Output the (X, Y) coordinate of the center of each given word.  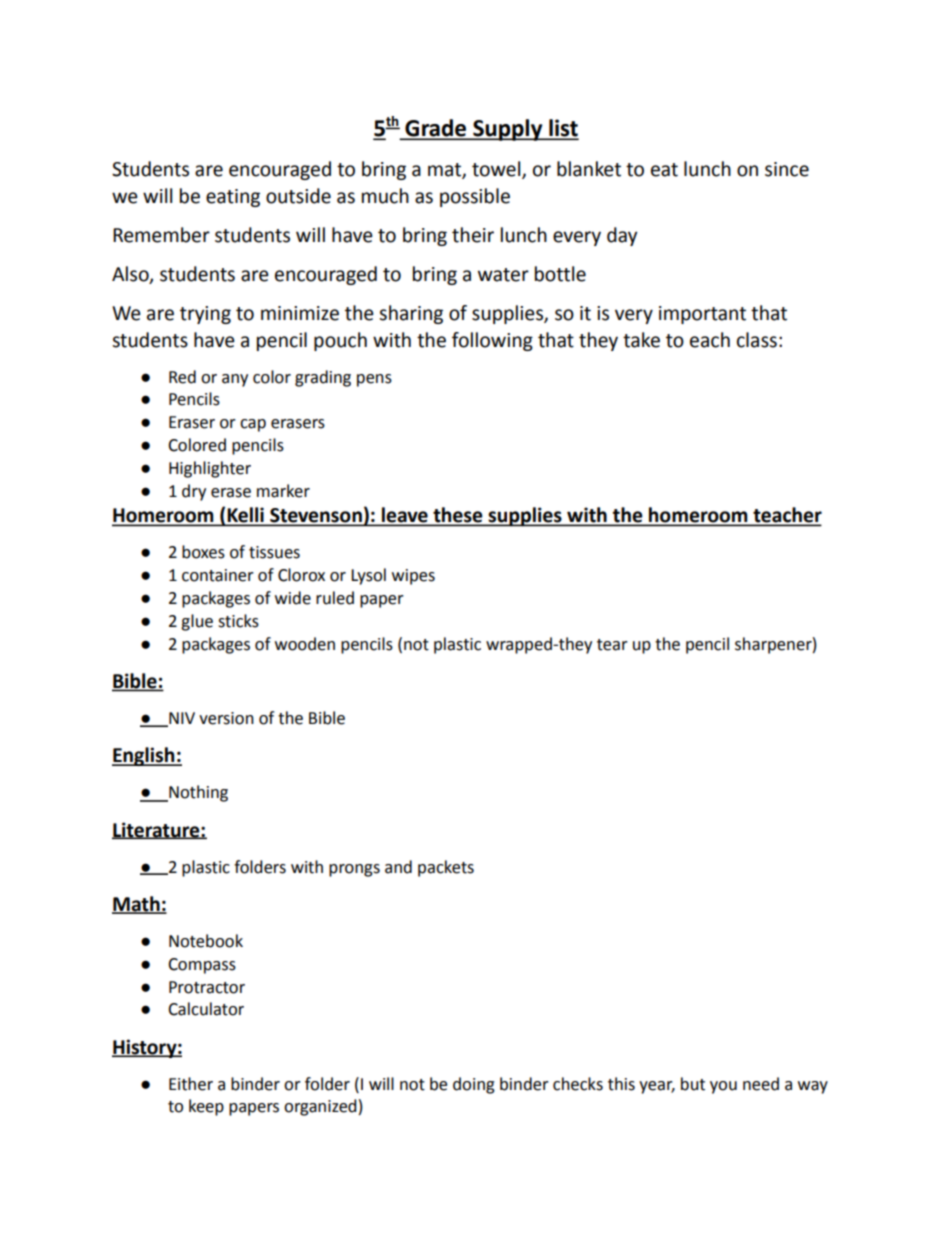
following (492, 341)
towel (497, 170)
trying (205, 315)
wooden (305, 644)
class (757, 340)
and (398, 867)
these (458, 516)
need (761, 1084)
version (226, 718)
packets (446, 868)
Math (137, 905)
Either (191, 1084)
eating (233, 198)
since (787, 169)
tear (612, 645)
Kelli (245, 516)
